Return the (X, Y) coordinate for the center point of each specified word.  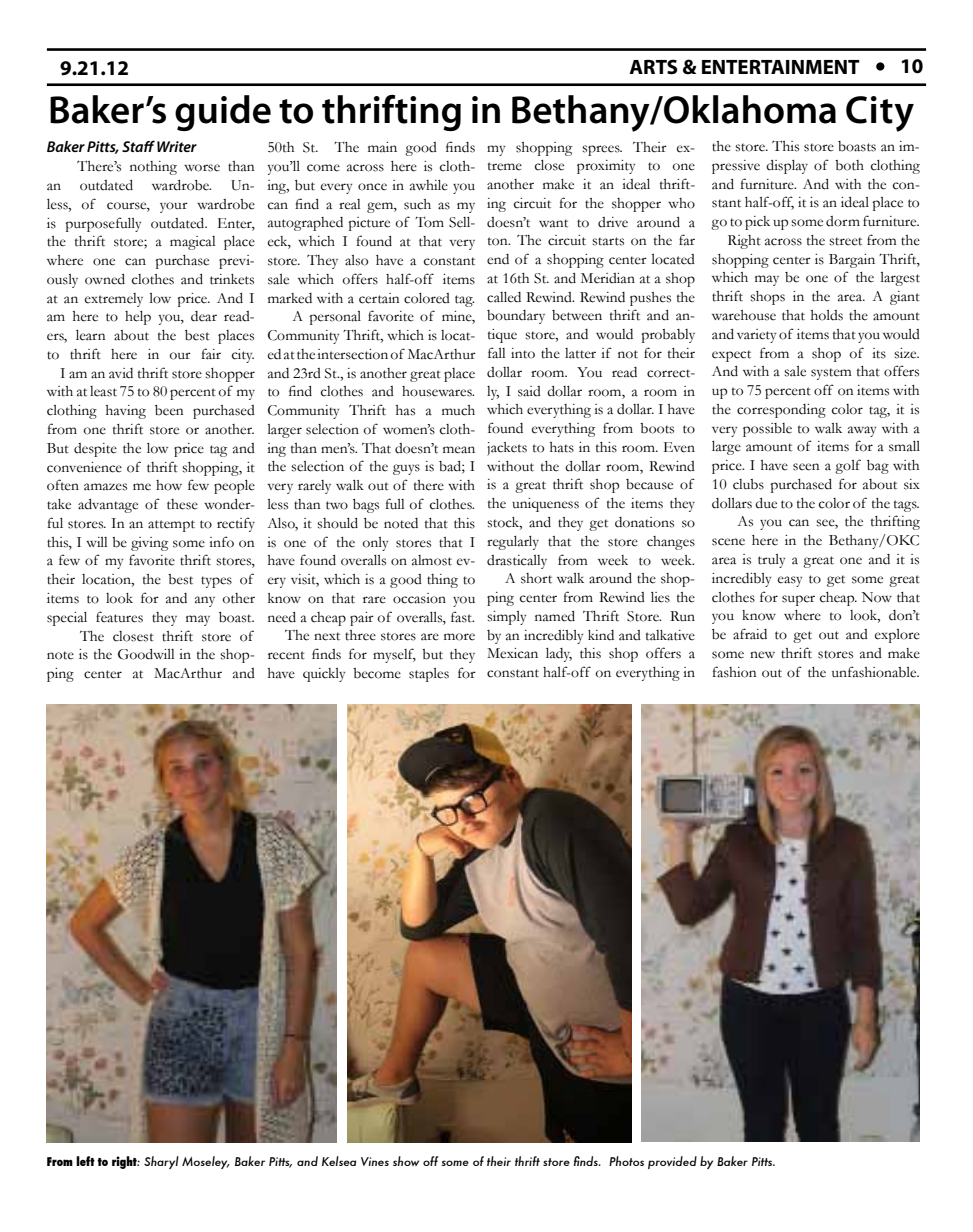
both (849, 165)
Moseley (206, 1162)
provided (672, 1162)
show (406, 1161)
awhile (429, 185)
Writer (177, 146)
